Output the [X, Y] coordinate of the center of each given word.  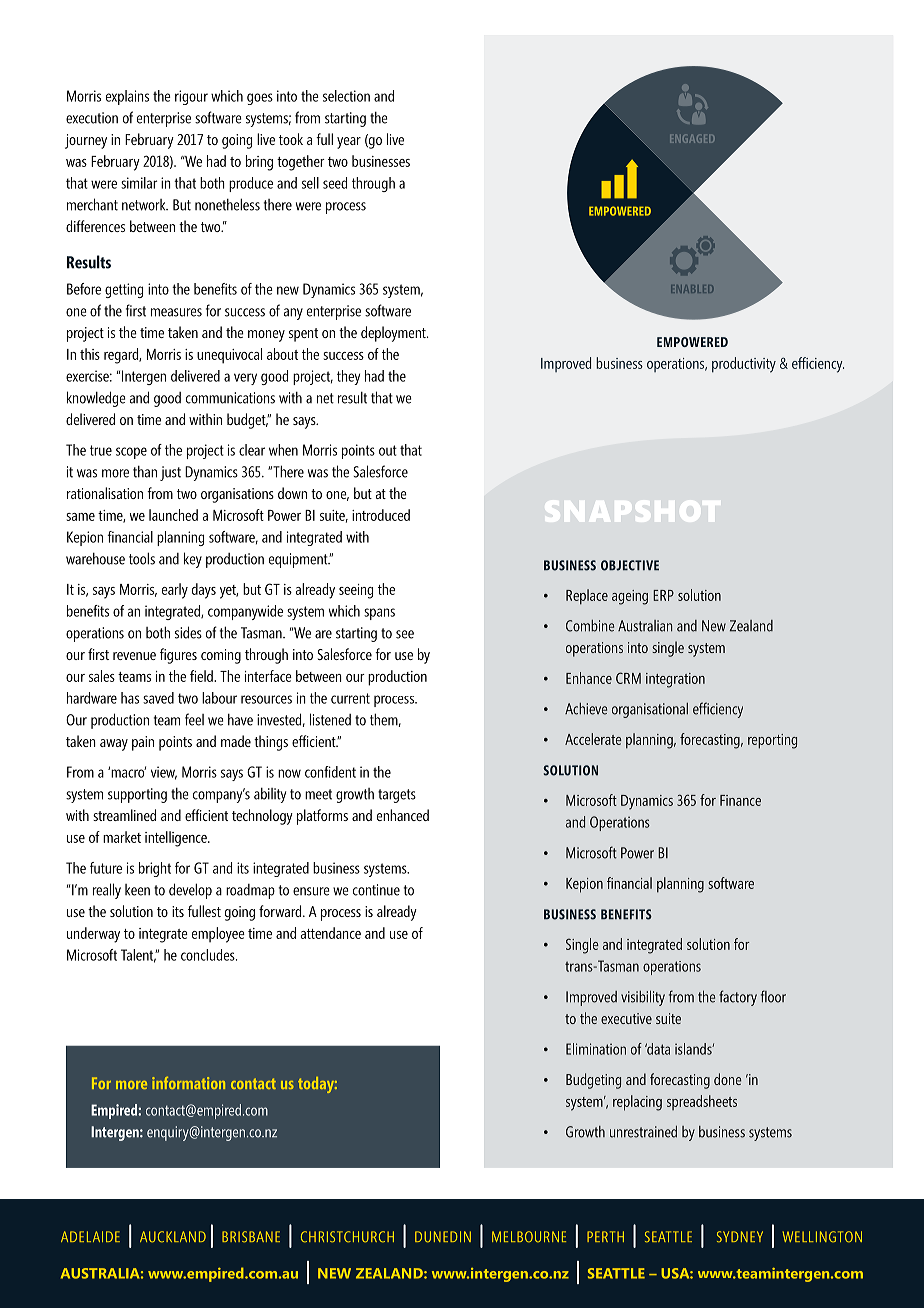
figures [178, 656]
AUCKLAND [173, 1237]
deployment [394, 334]
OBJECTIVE [630, 565]
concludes [209, 955]
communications [230, 398]
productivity [744, 365]
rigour [191, 97]
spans [379, 614]
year [349, 143]
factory [738, 998]
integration [675, 680]
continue [376, 890]
